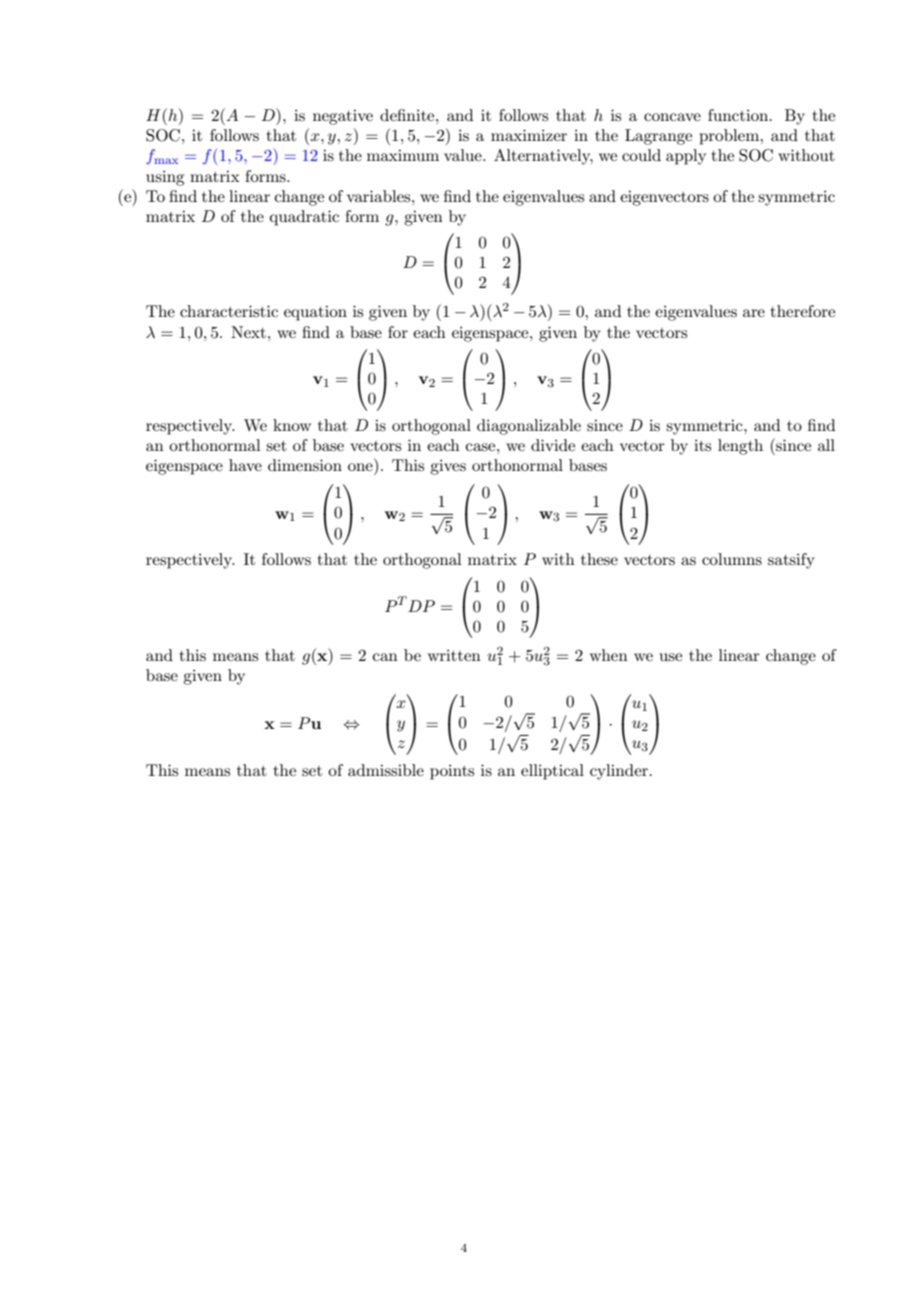 The image size is (924, 1308). Describe the element at coordinates (245, 465) in the image. I see `have` at that location.
